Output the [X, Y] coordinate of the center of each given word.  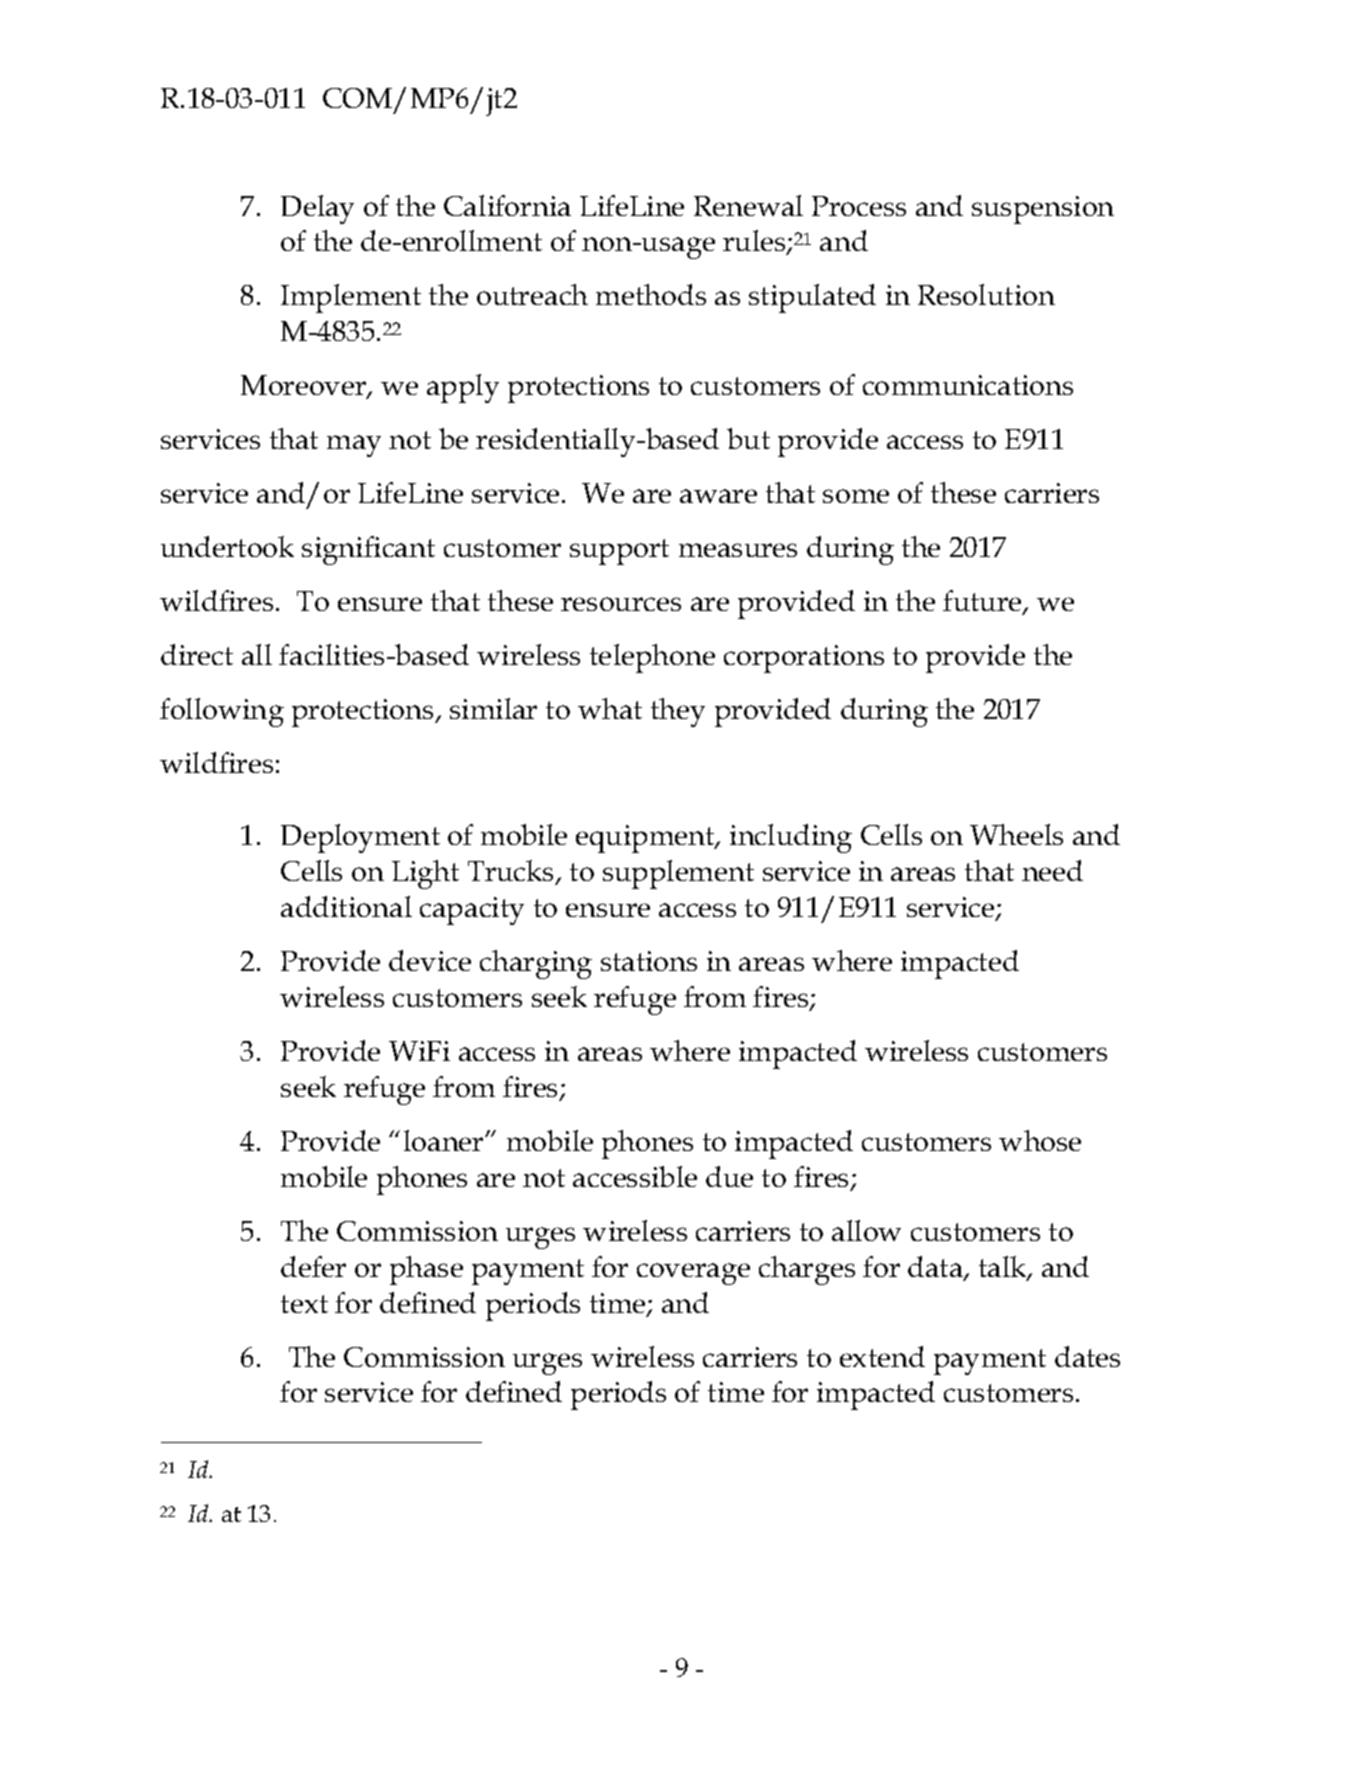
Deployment [360, 838]
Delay [317, 209]
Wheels [1016, 834]
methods [651, 294]
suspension [1043, 210]
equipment [646, 839]
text [304, 1304]
